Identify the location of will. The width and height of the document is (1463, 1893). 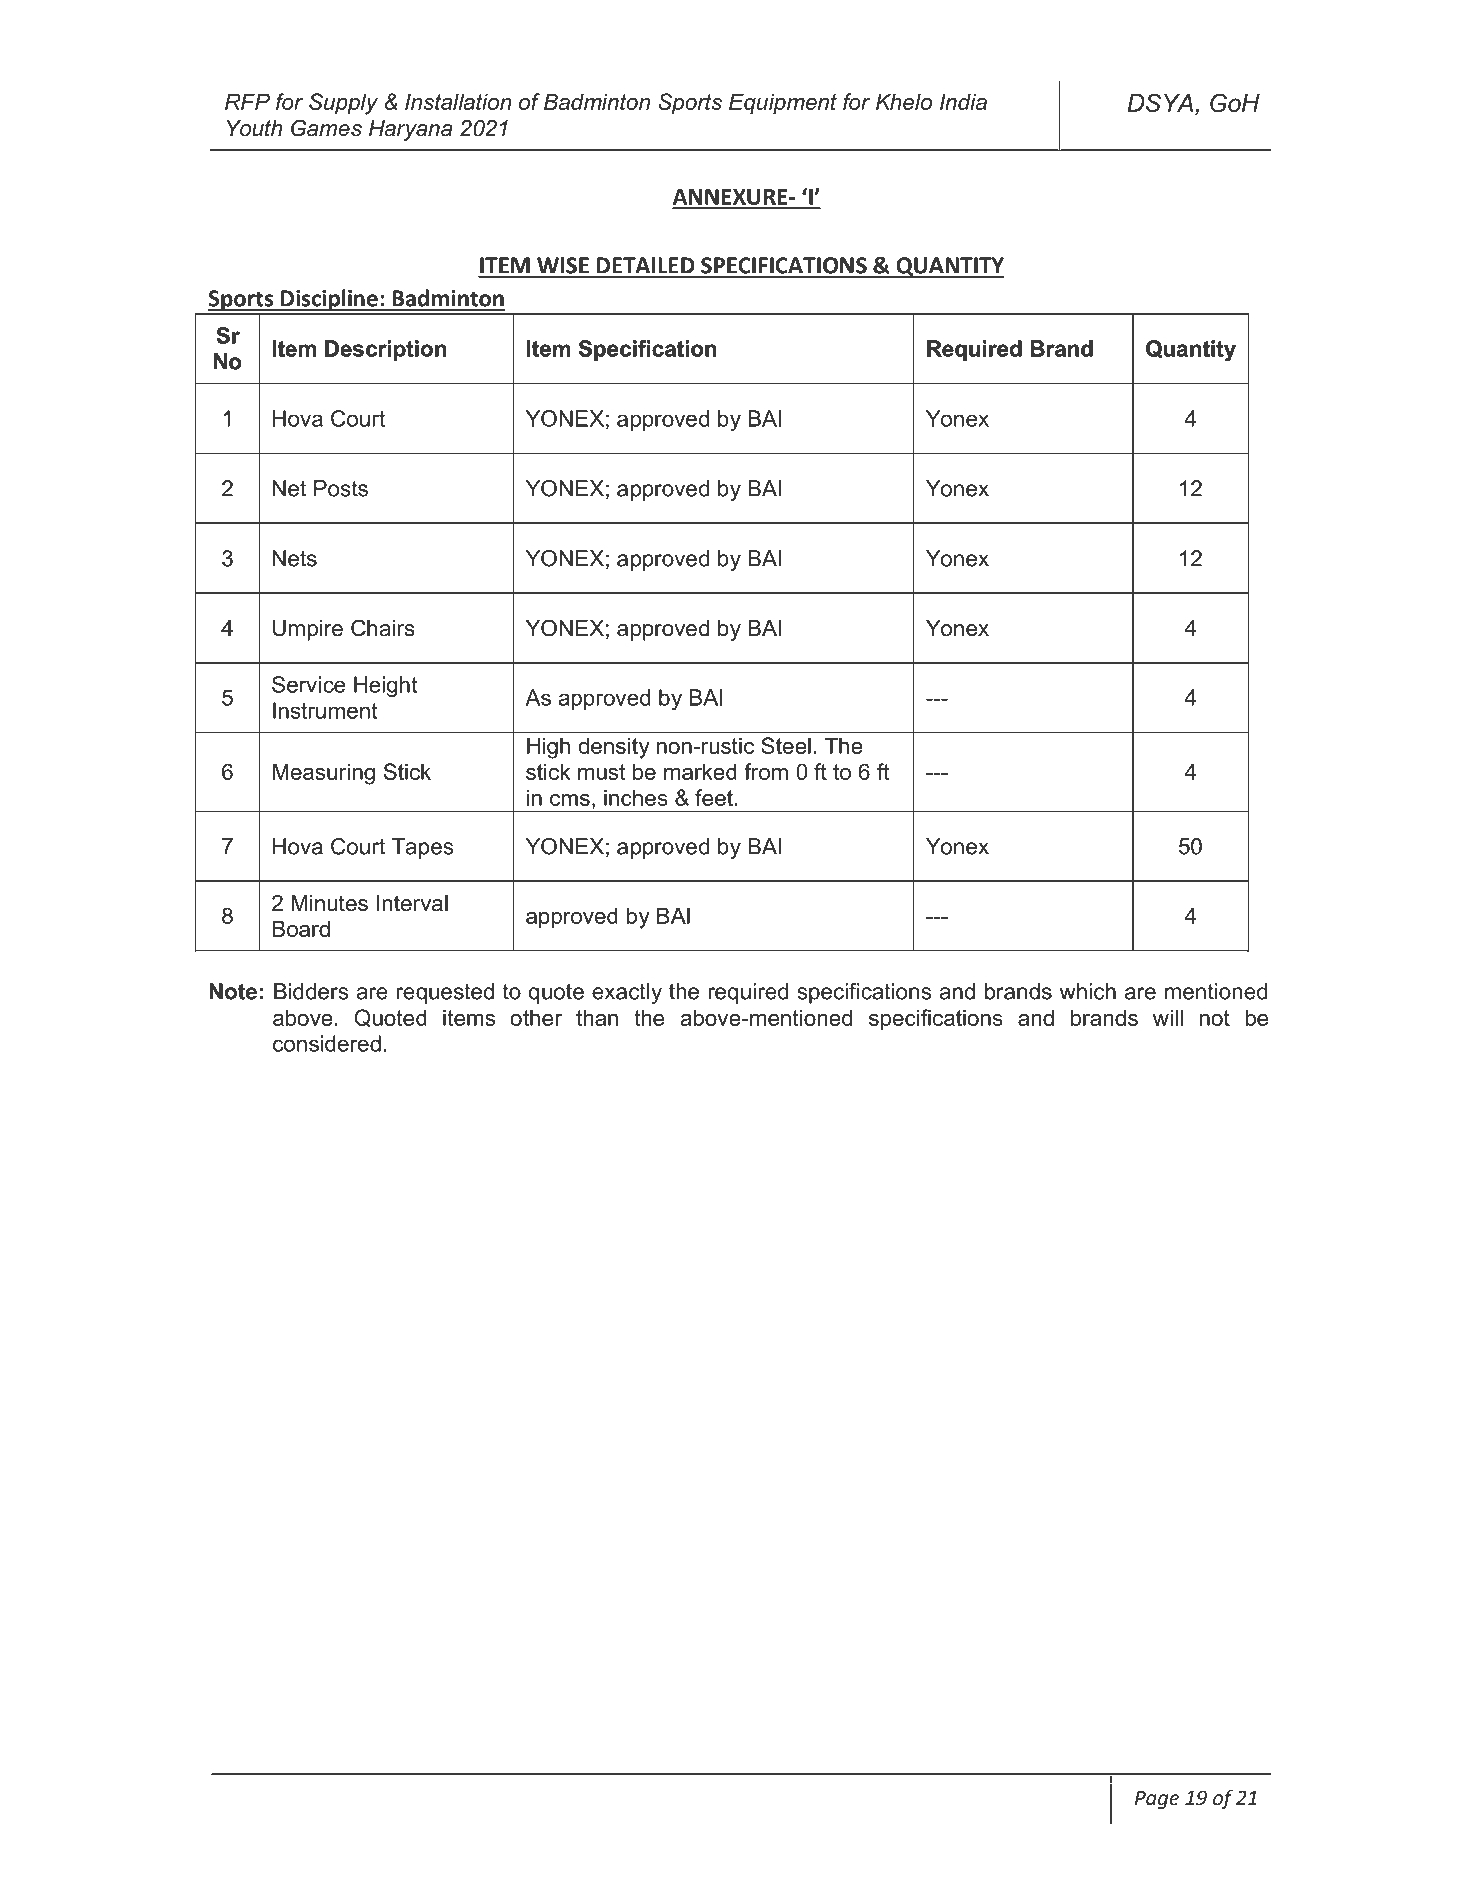
(1168, 1017).
